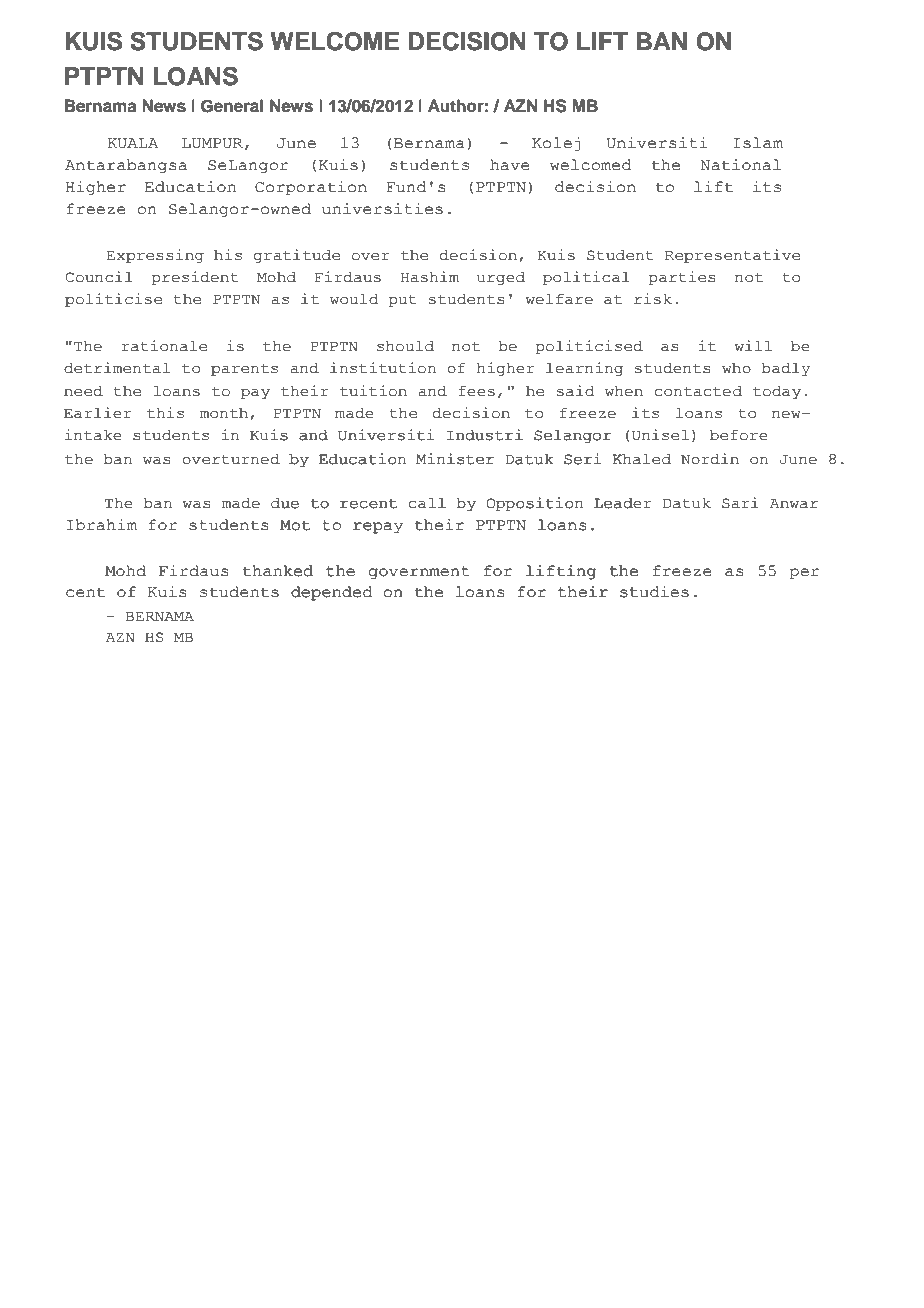  I want to click on rationale, so click(164, 346).
